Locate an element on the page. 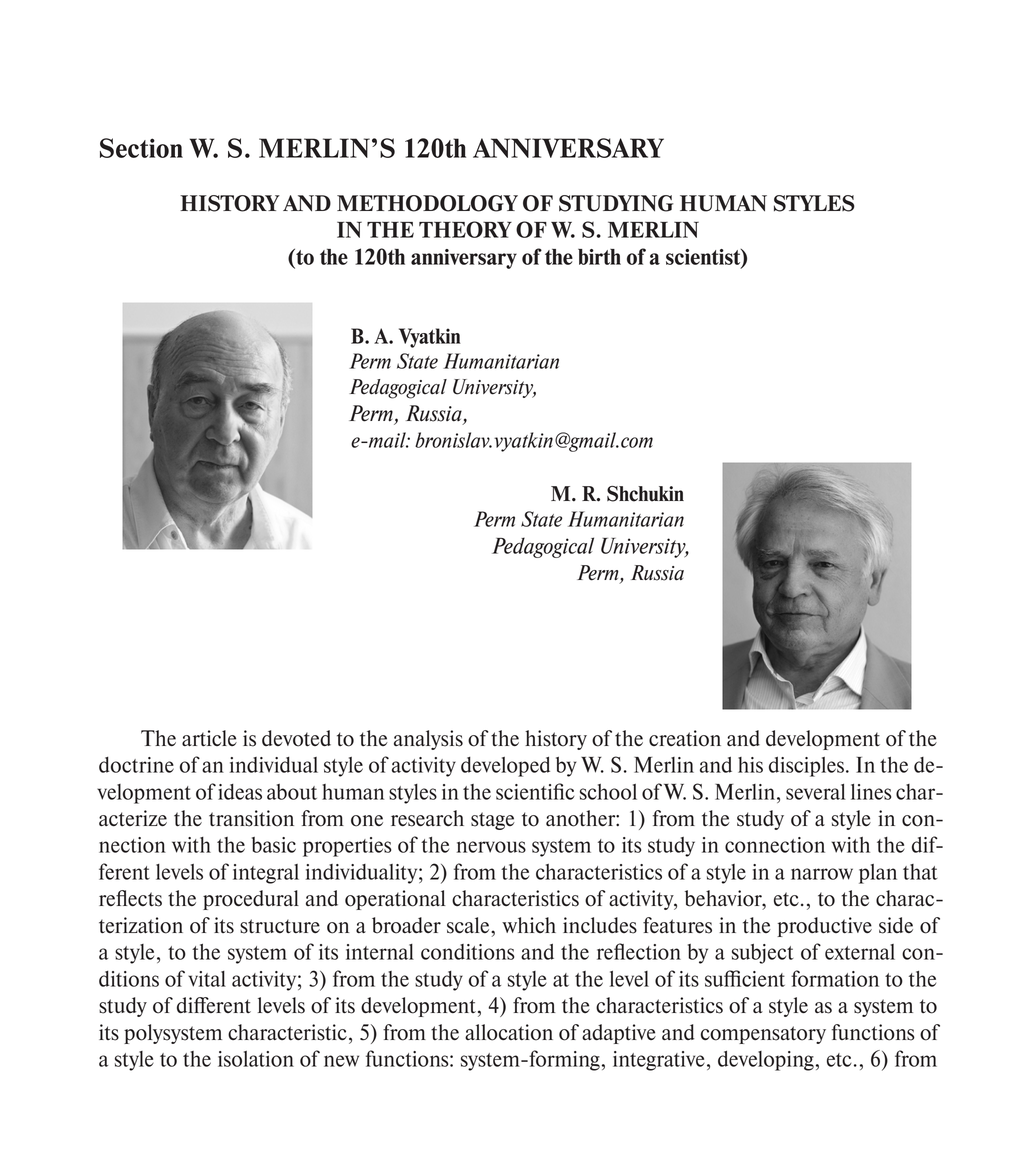 The width and height of the document is (1036, 1149). article is located at coordinates (209, 738).
